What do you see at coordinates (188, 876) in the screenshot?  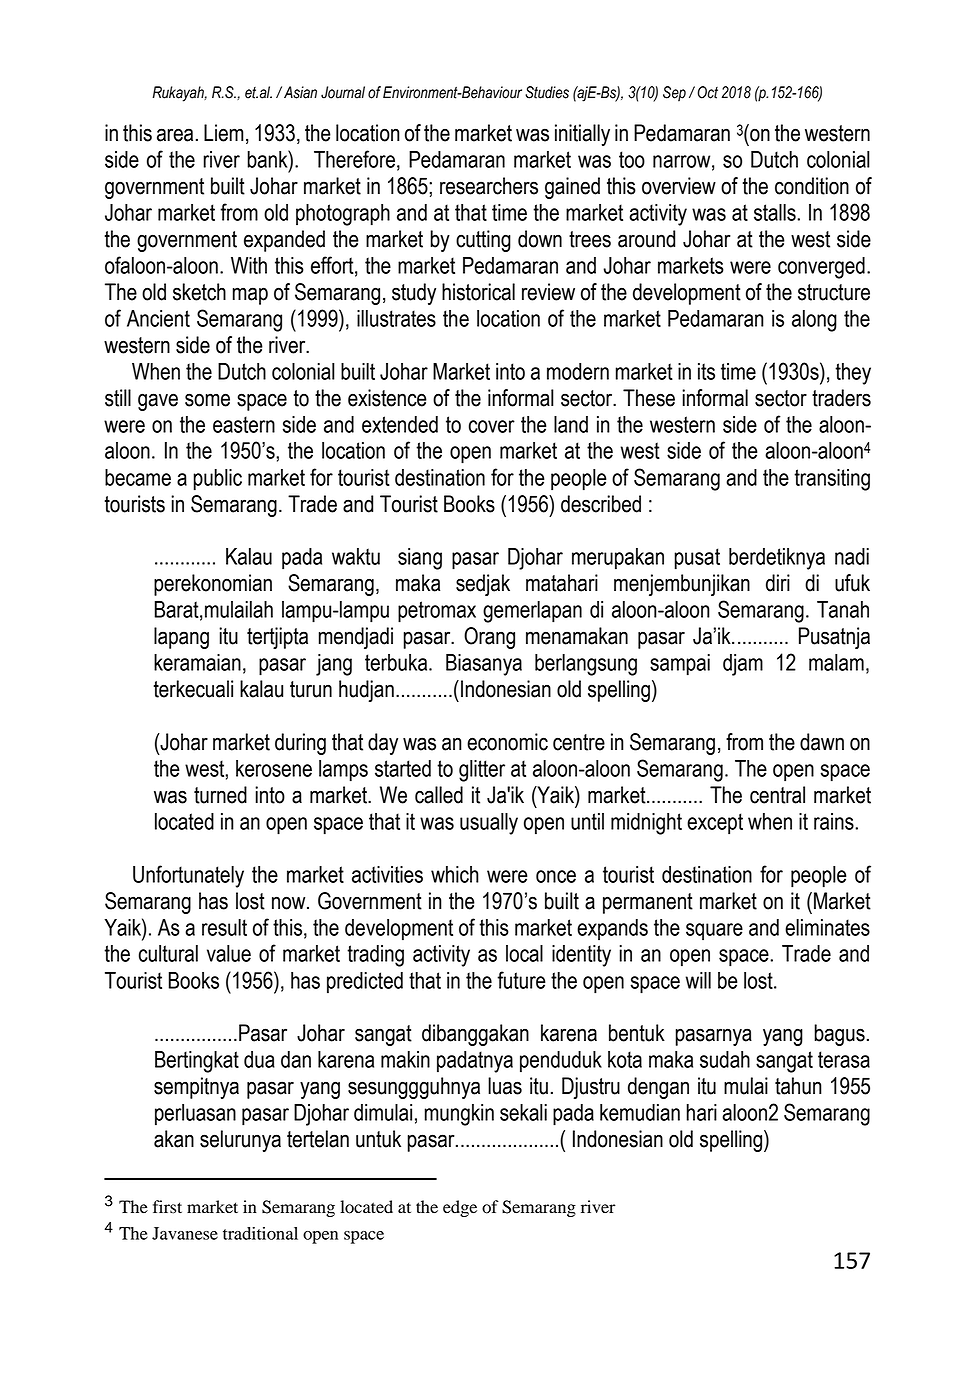 I see `Unfortunately` at bounding box center [188, 876].
